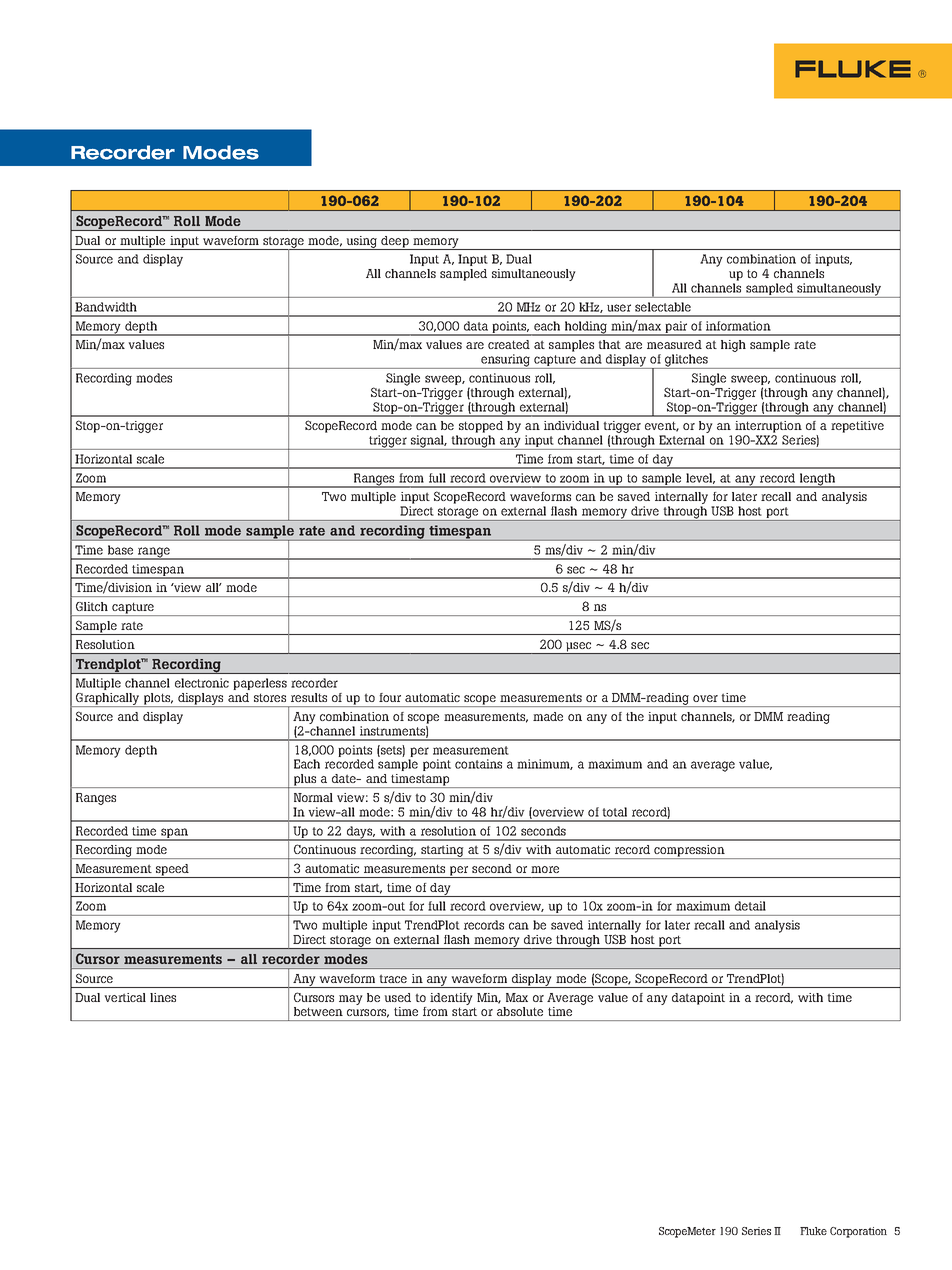 The width and height of the screenshot is (952, 1270). What do you see at coordinates (395, 243) in the screenshot?
I see `deep` at bounding box center [395, 243].
